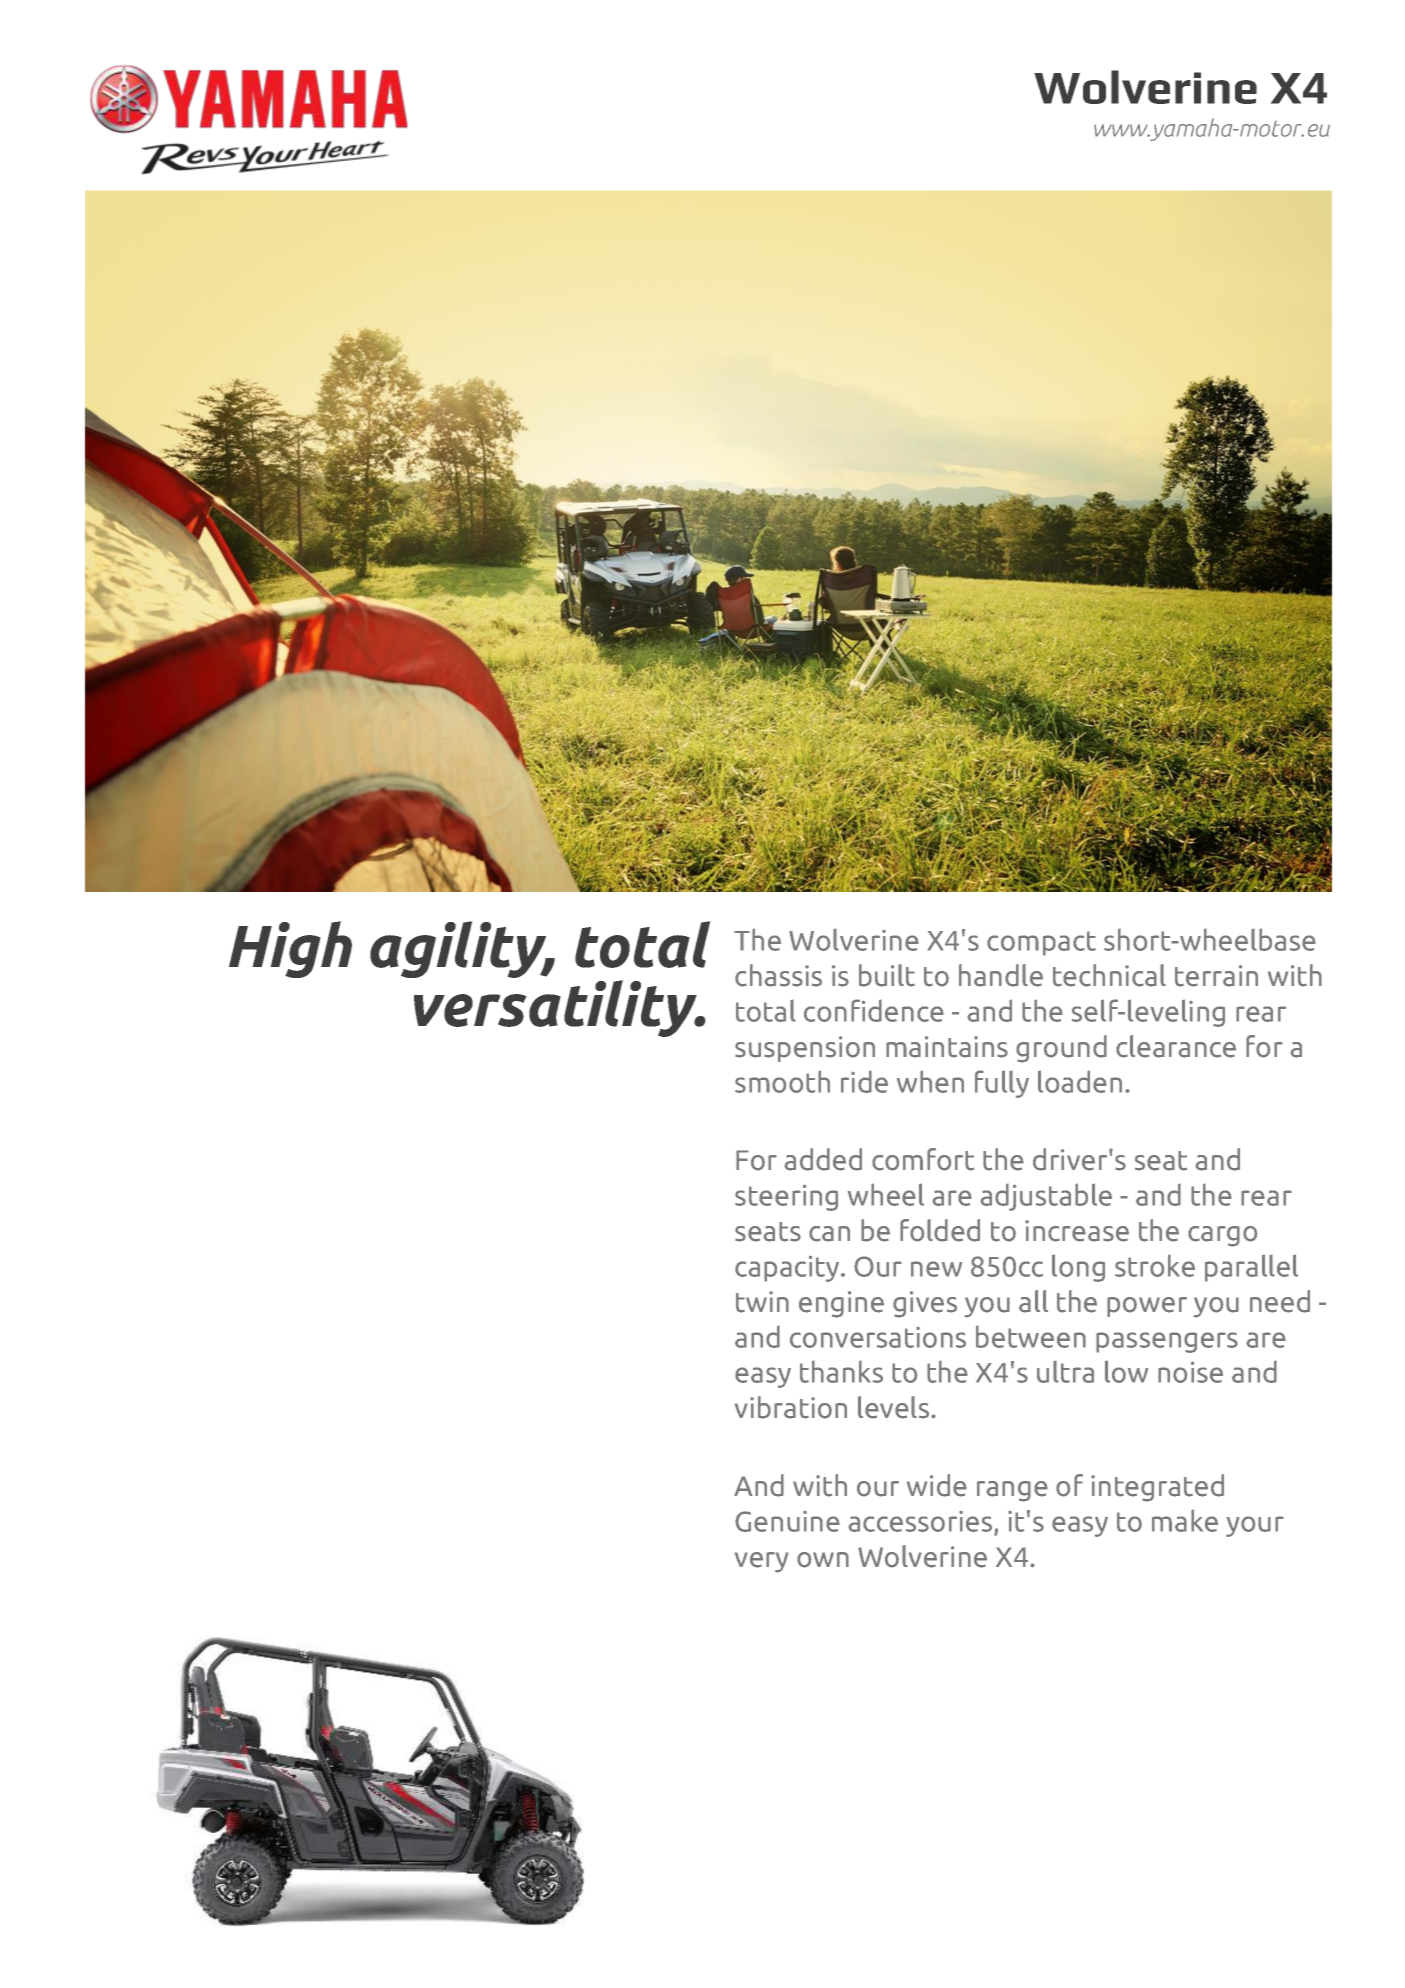  I want to click on very, so click(761, 1562).
